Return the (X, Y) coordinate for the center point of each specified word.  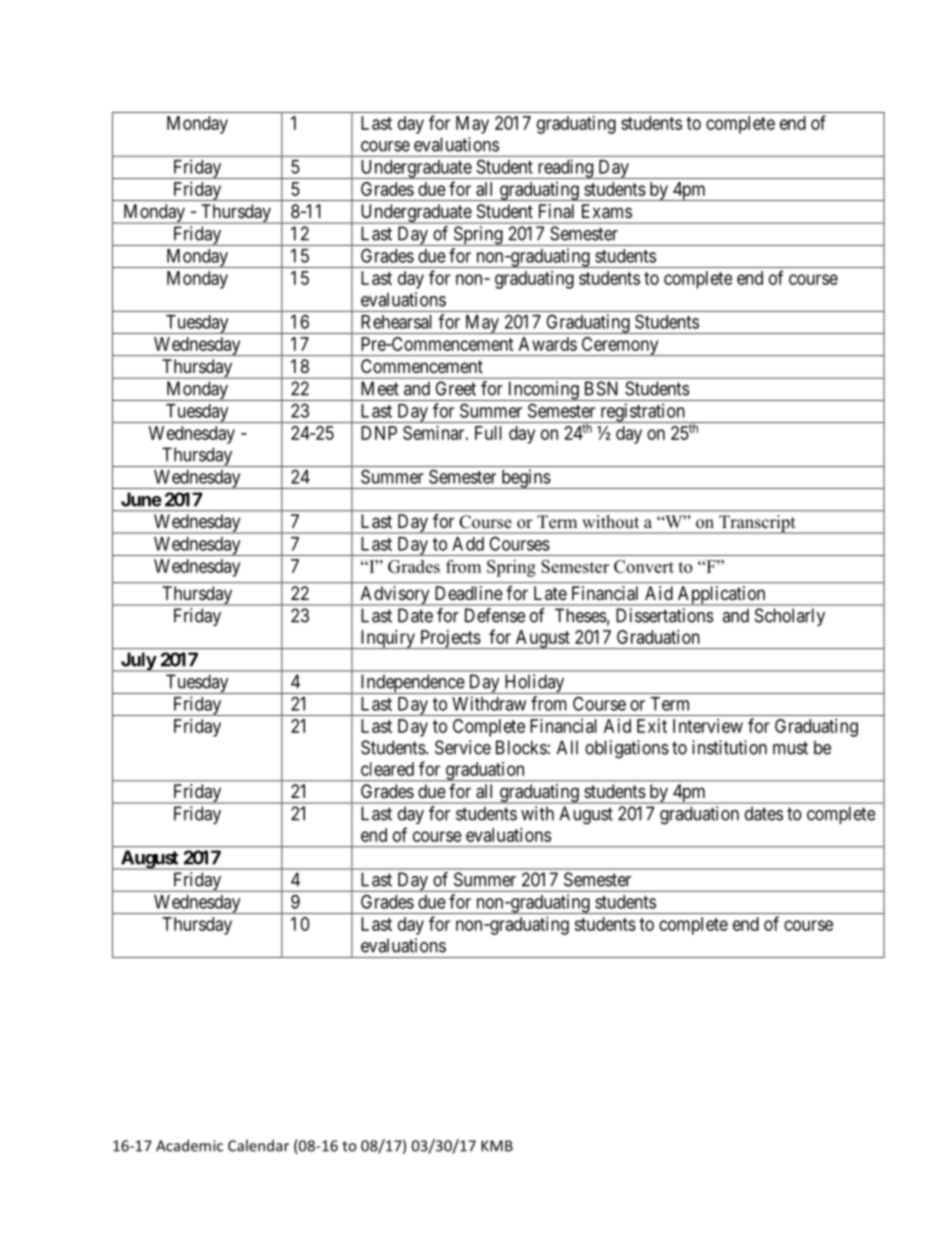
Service (463, 747)
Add (468, 544)
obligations (627, 749)
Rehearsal (396, 322)
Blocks (521, 747)
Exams (607, 211)
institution (729, 747)
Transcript (757, 524)
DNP (379, 433)
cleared (387, 769)
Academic (189, 1145)
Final (556, 211)
